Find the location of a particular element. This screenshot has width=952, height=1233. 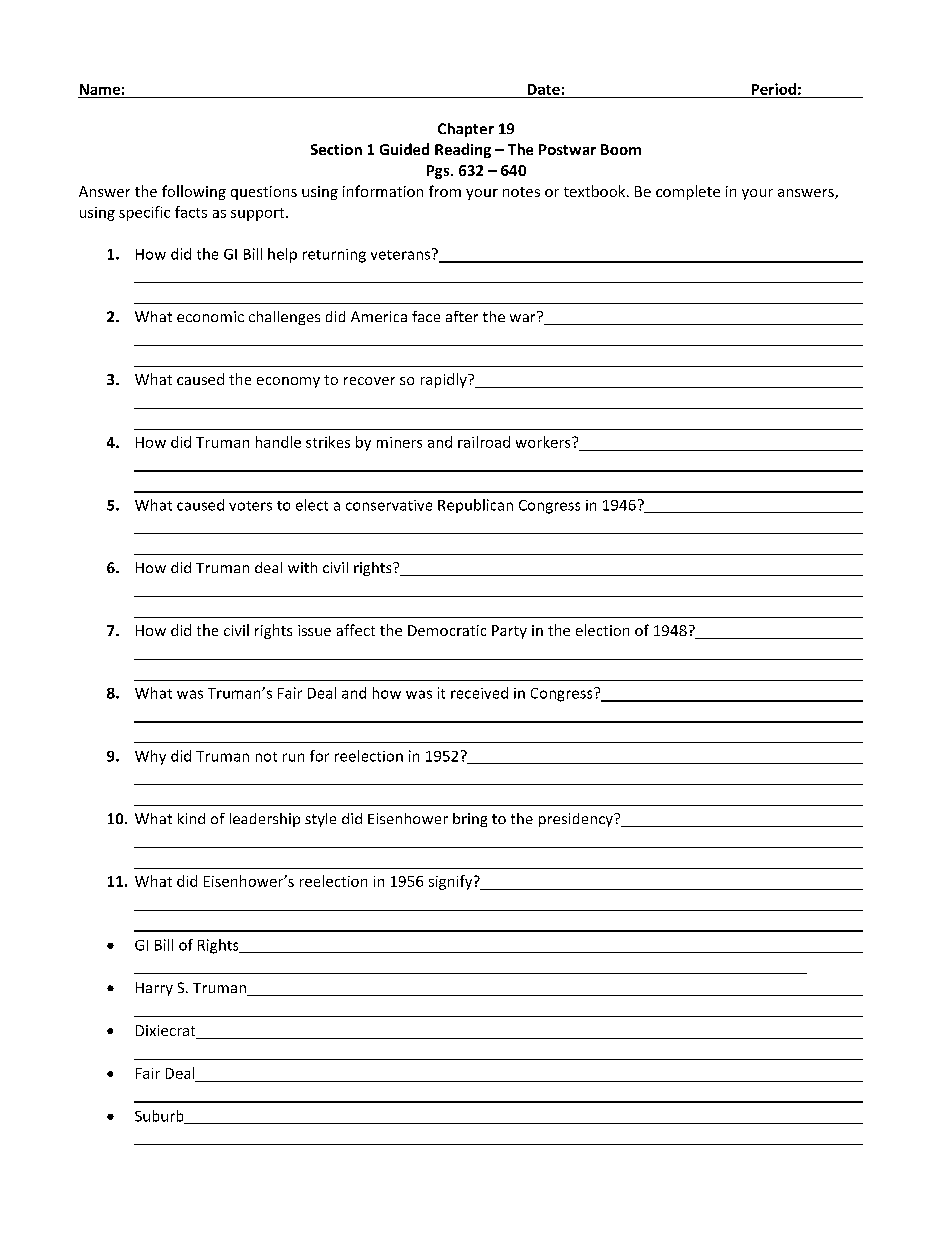

presidency is located at coordinates (577, 820).
